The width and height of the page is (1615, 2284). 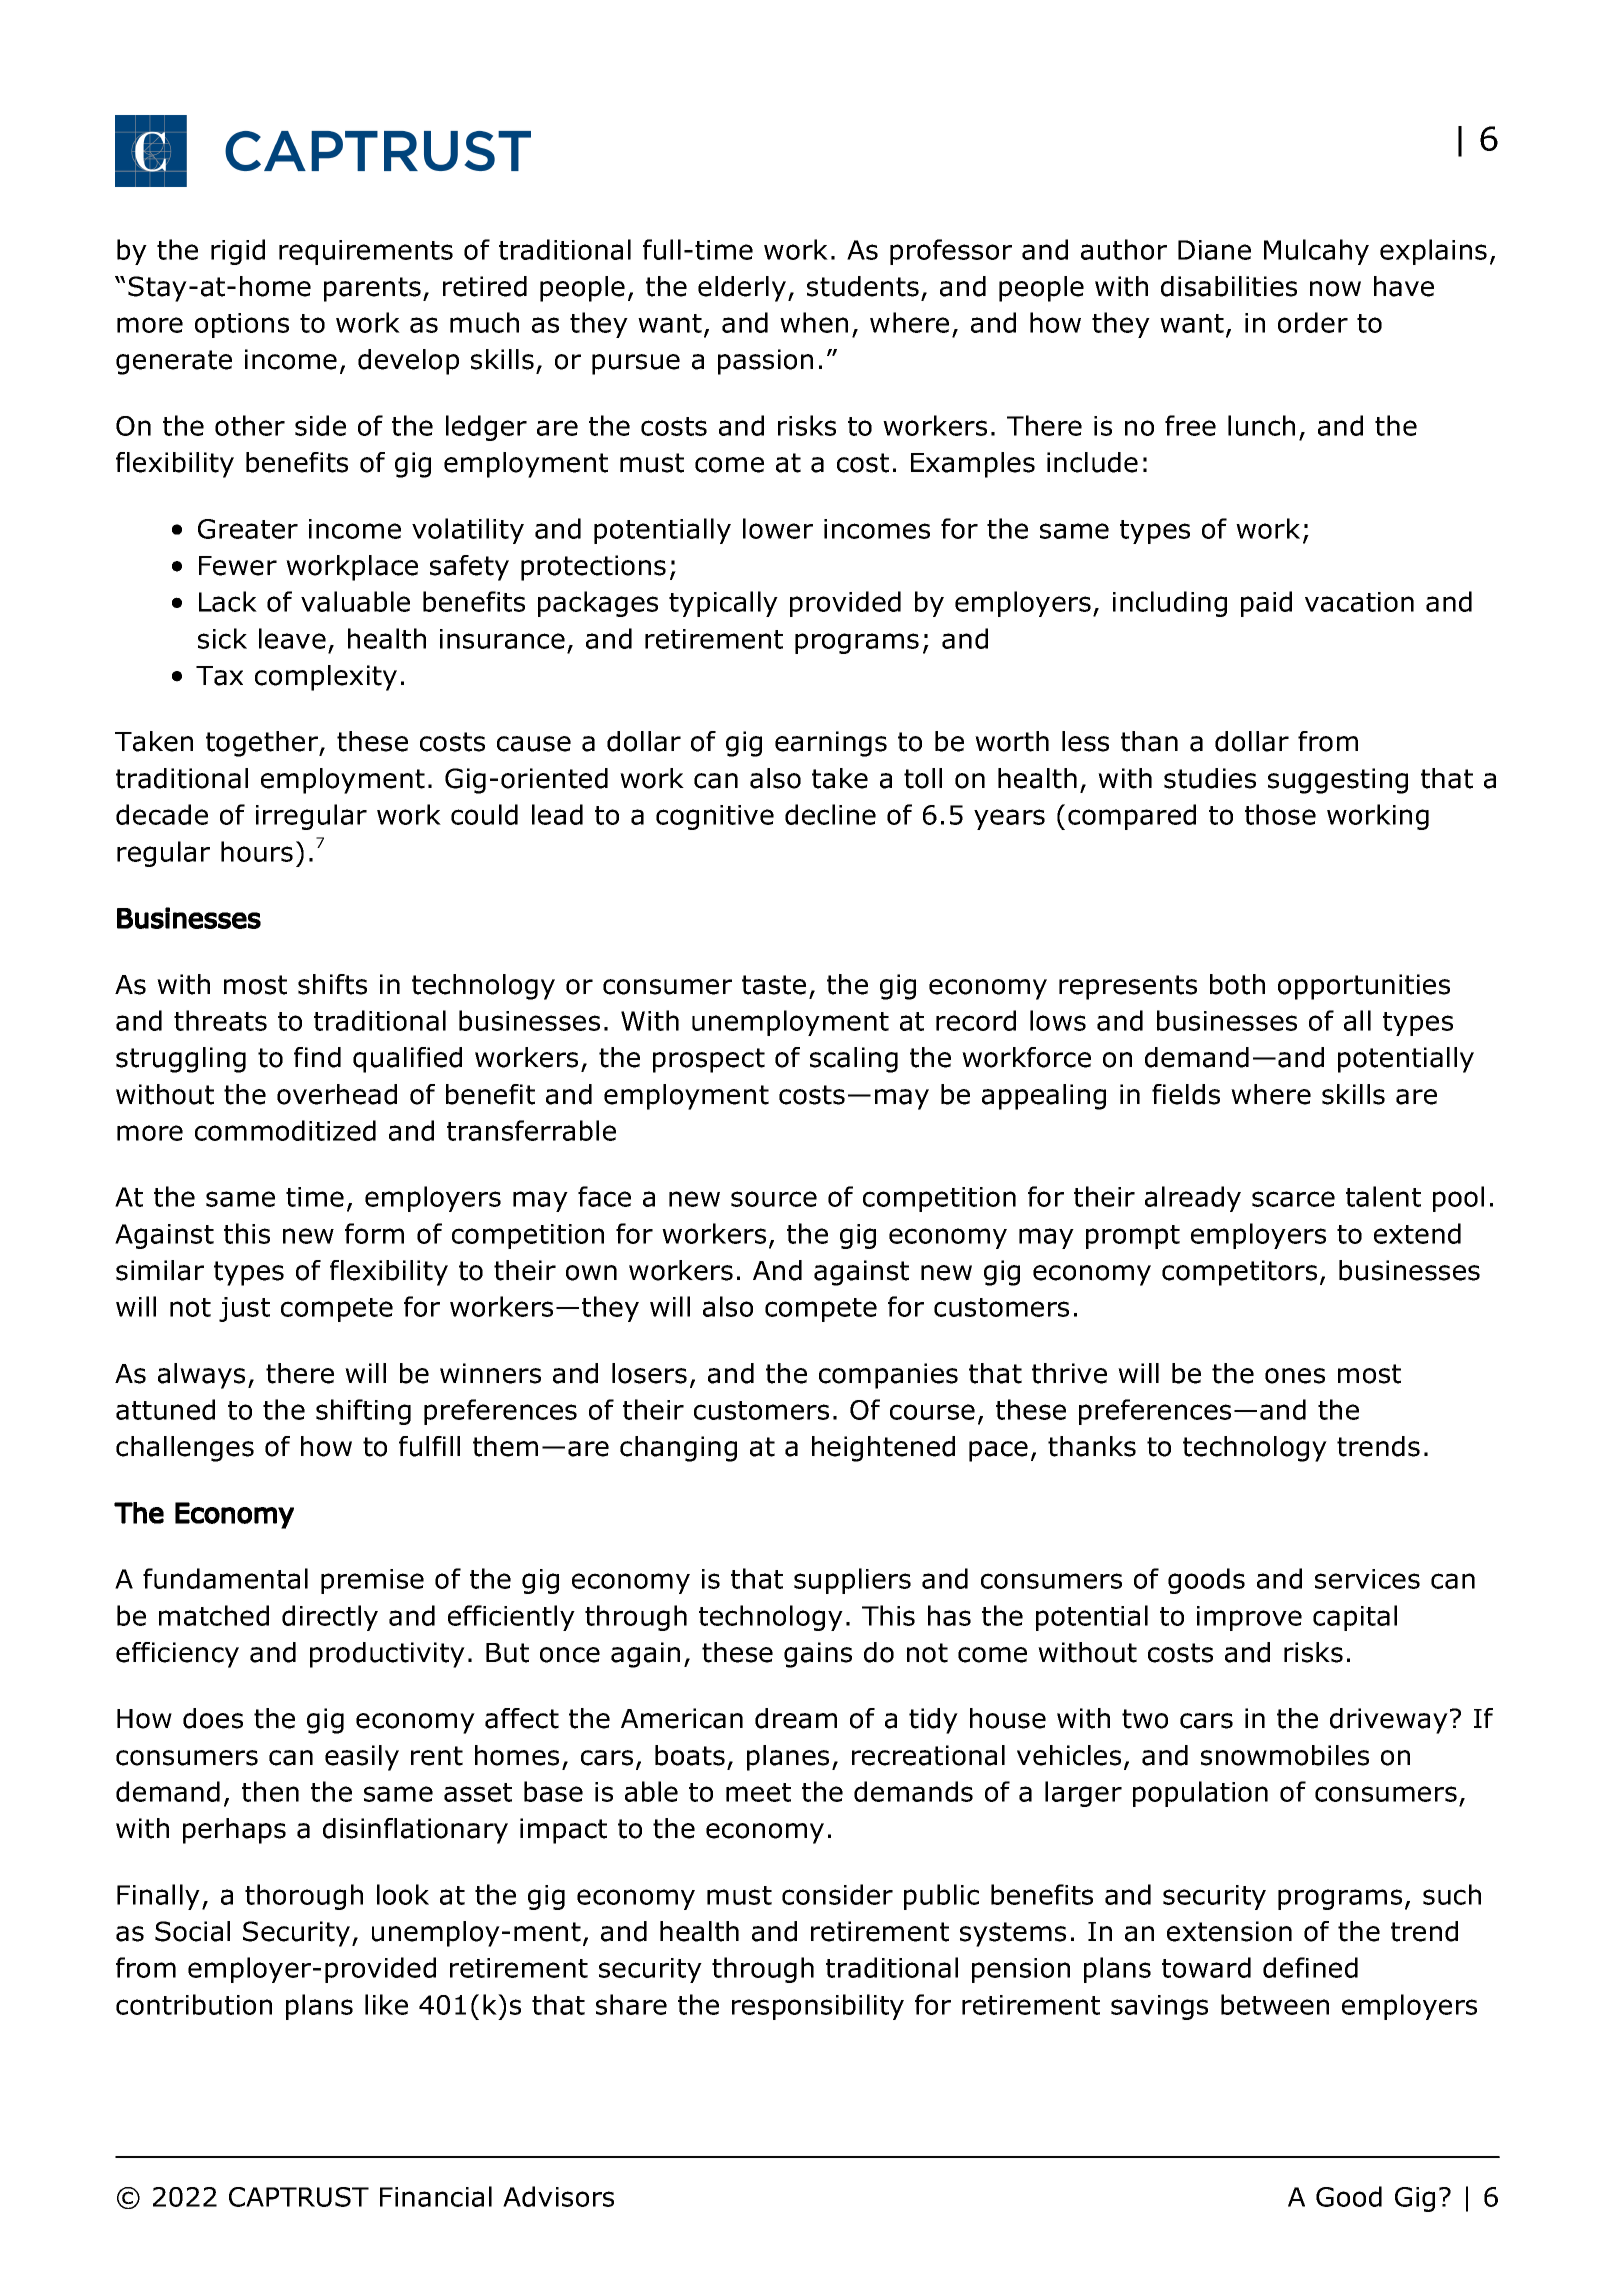 I want to click on form, so click(x=374, y=1233).
